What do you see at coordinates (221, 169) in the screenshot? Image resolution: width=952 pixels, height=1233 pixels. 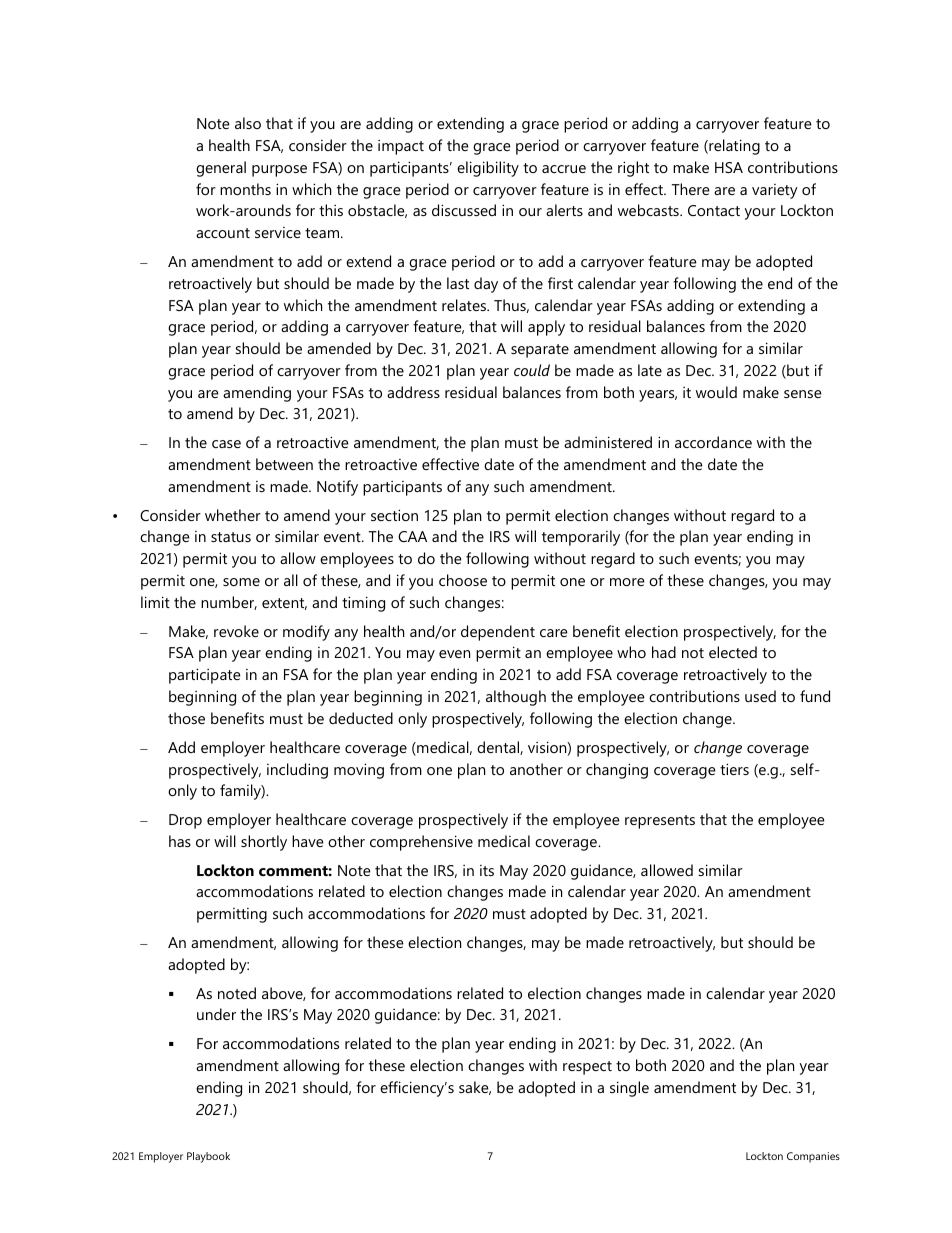 I see `general` at bounding box center [221, 169].
